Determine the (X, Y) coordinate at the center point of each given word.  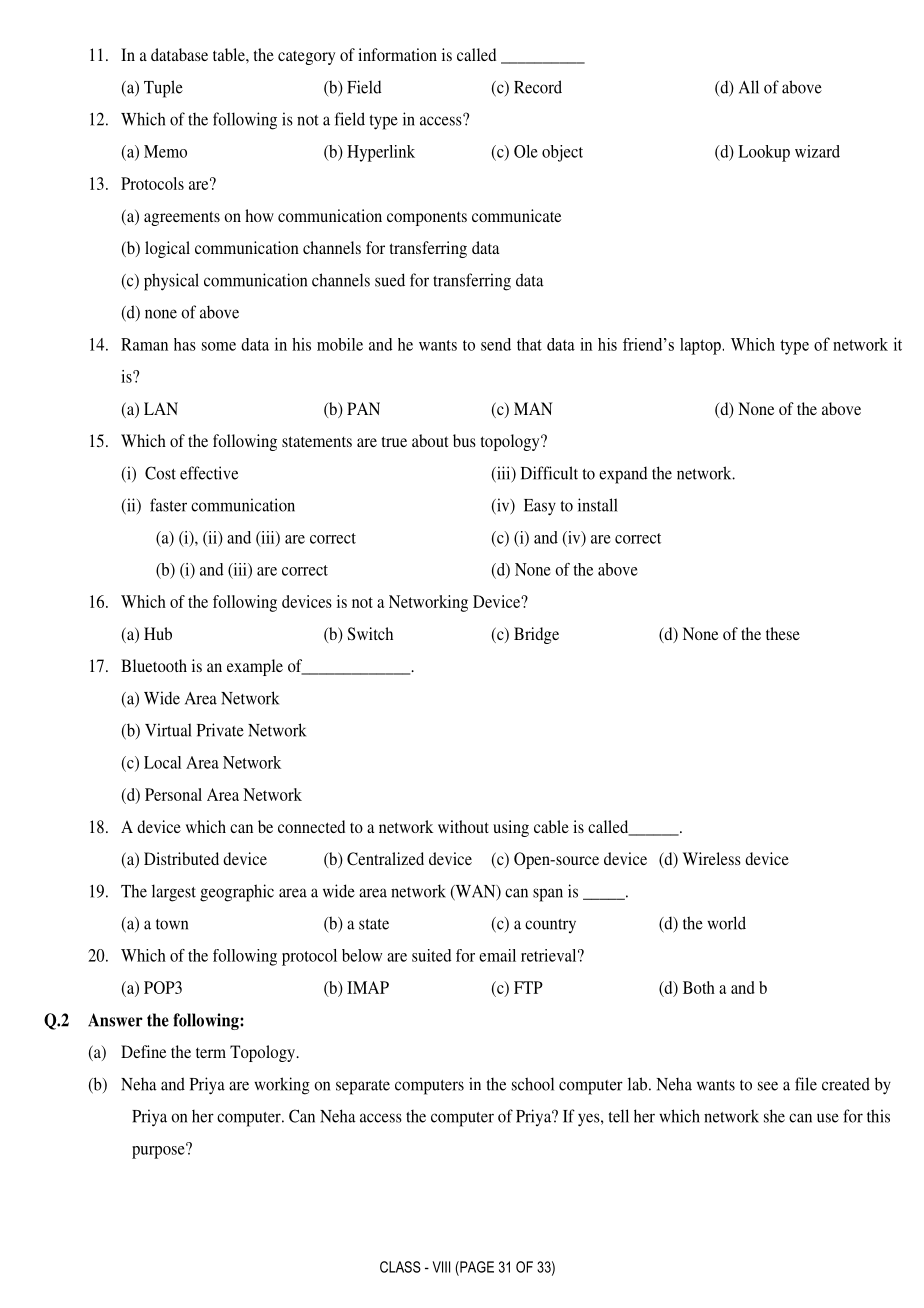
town (172, 924)
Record (538, 87)
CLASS (400, 1267)
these (783, 633)
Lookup (764, 153)
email (497, 955)
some (219, 346)
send (496, 344)
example (255, 667)
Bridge (536, 635)
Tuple (163, 89)
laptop (701, 346)
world (726, 923)
